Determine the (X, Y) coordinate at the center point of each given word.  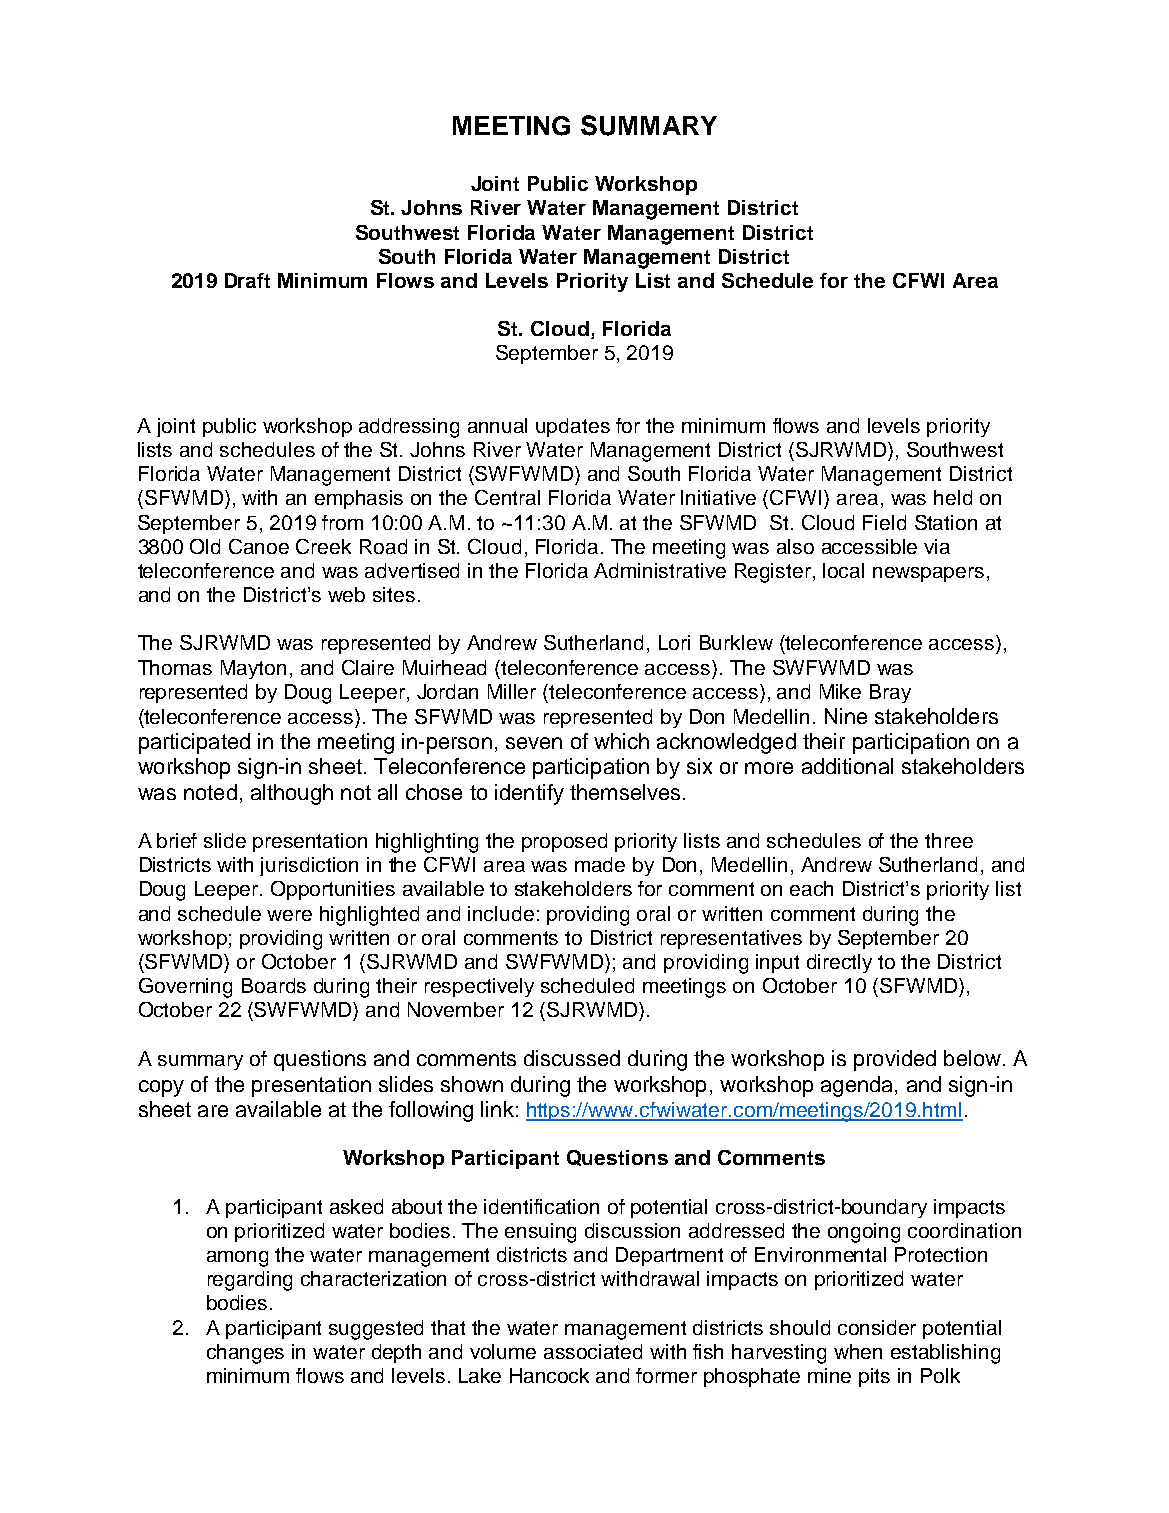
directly (839, 963)
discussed (572, 1058)
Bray (890, 693)
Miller (512, 691)
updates (573, 427)
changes (245, 1354)
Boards (274, 985)
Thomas (175, 667)
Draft (247, 280)
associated (593, 1351)
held (953, 497)
